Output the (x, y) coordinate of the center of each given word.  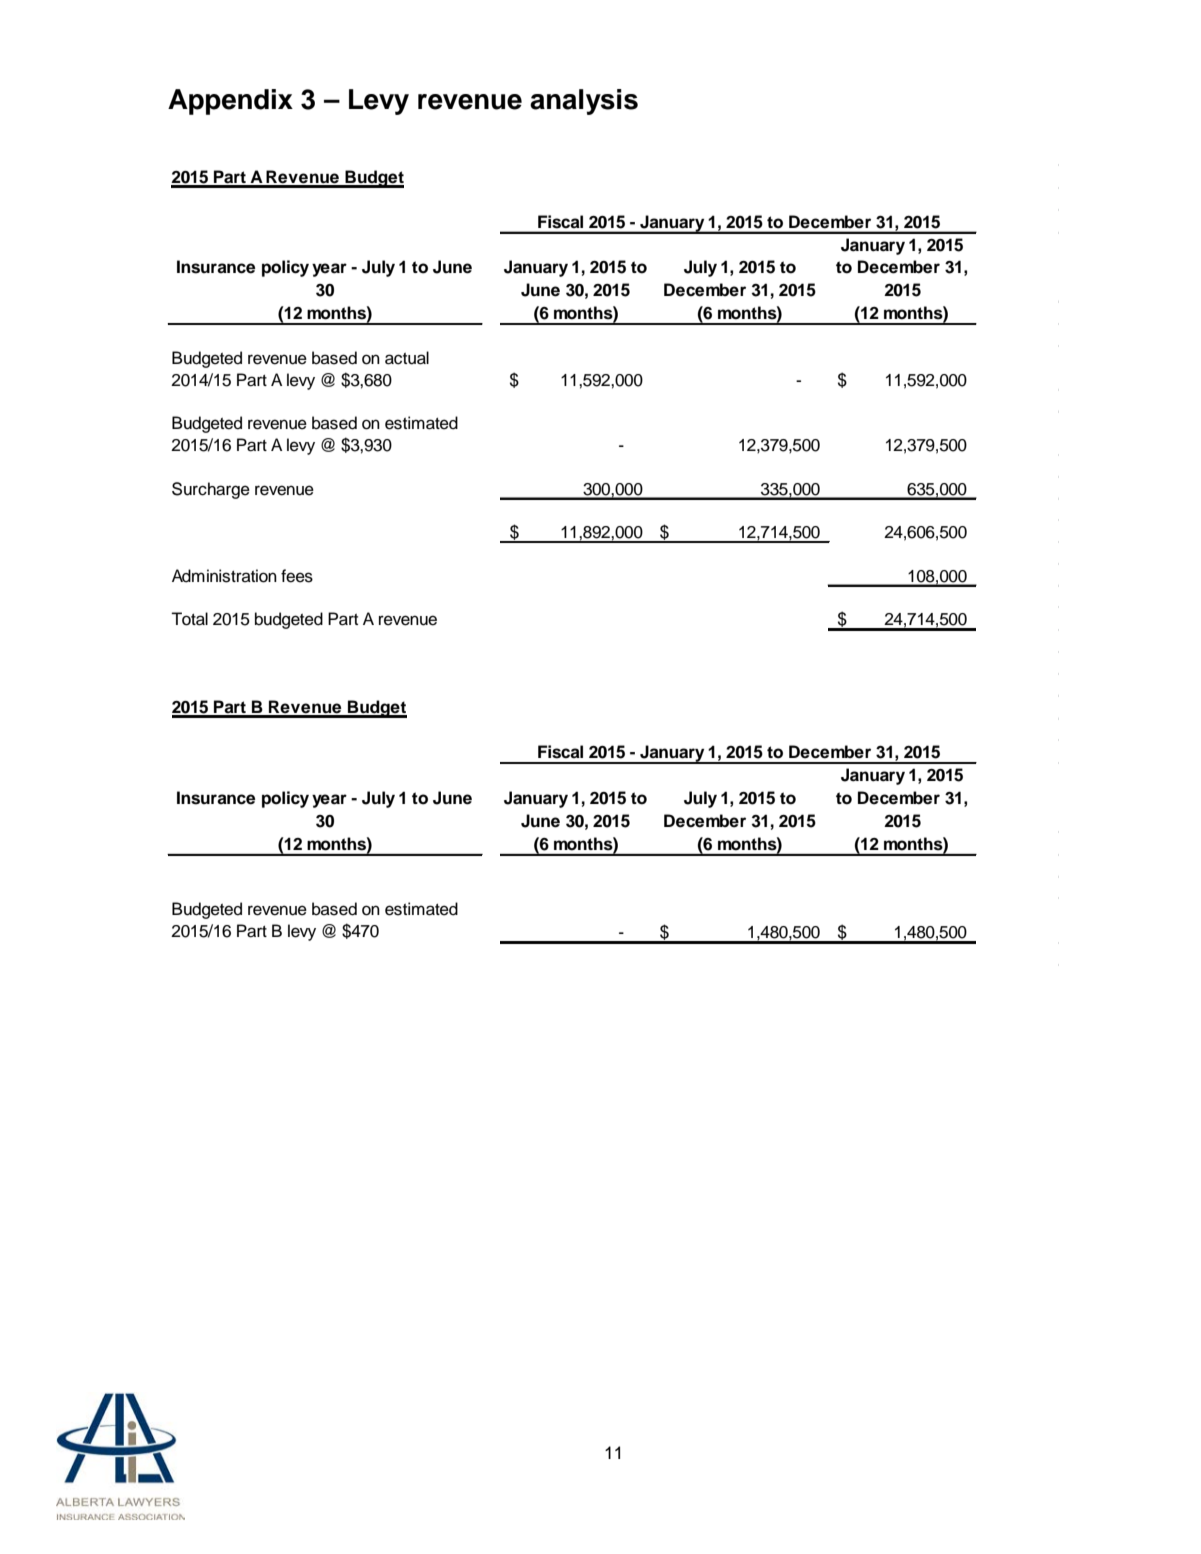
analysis (584, 102)
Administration (224, 576)
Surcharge (211, 490)
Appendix (230, 102)
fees (297, 576)
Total (189, 619)
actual (407, 358)
